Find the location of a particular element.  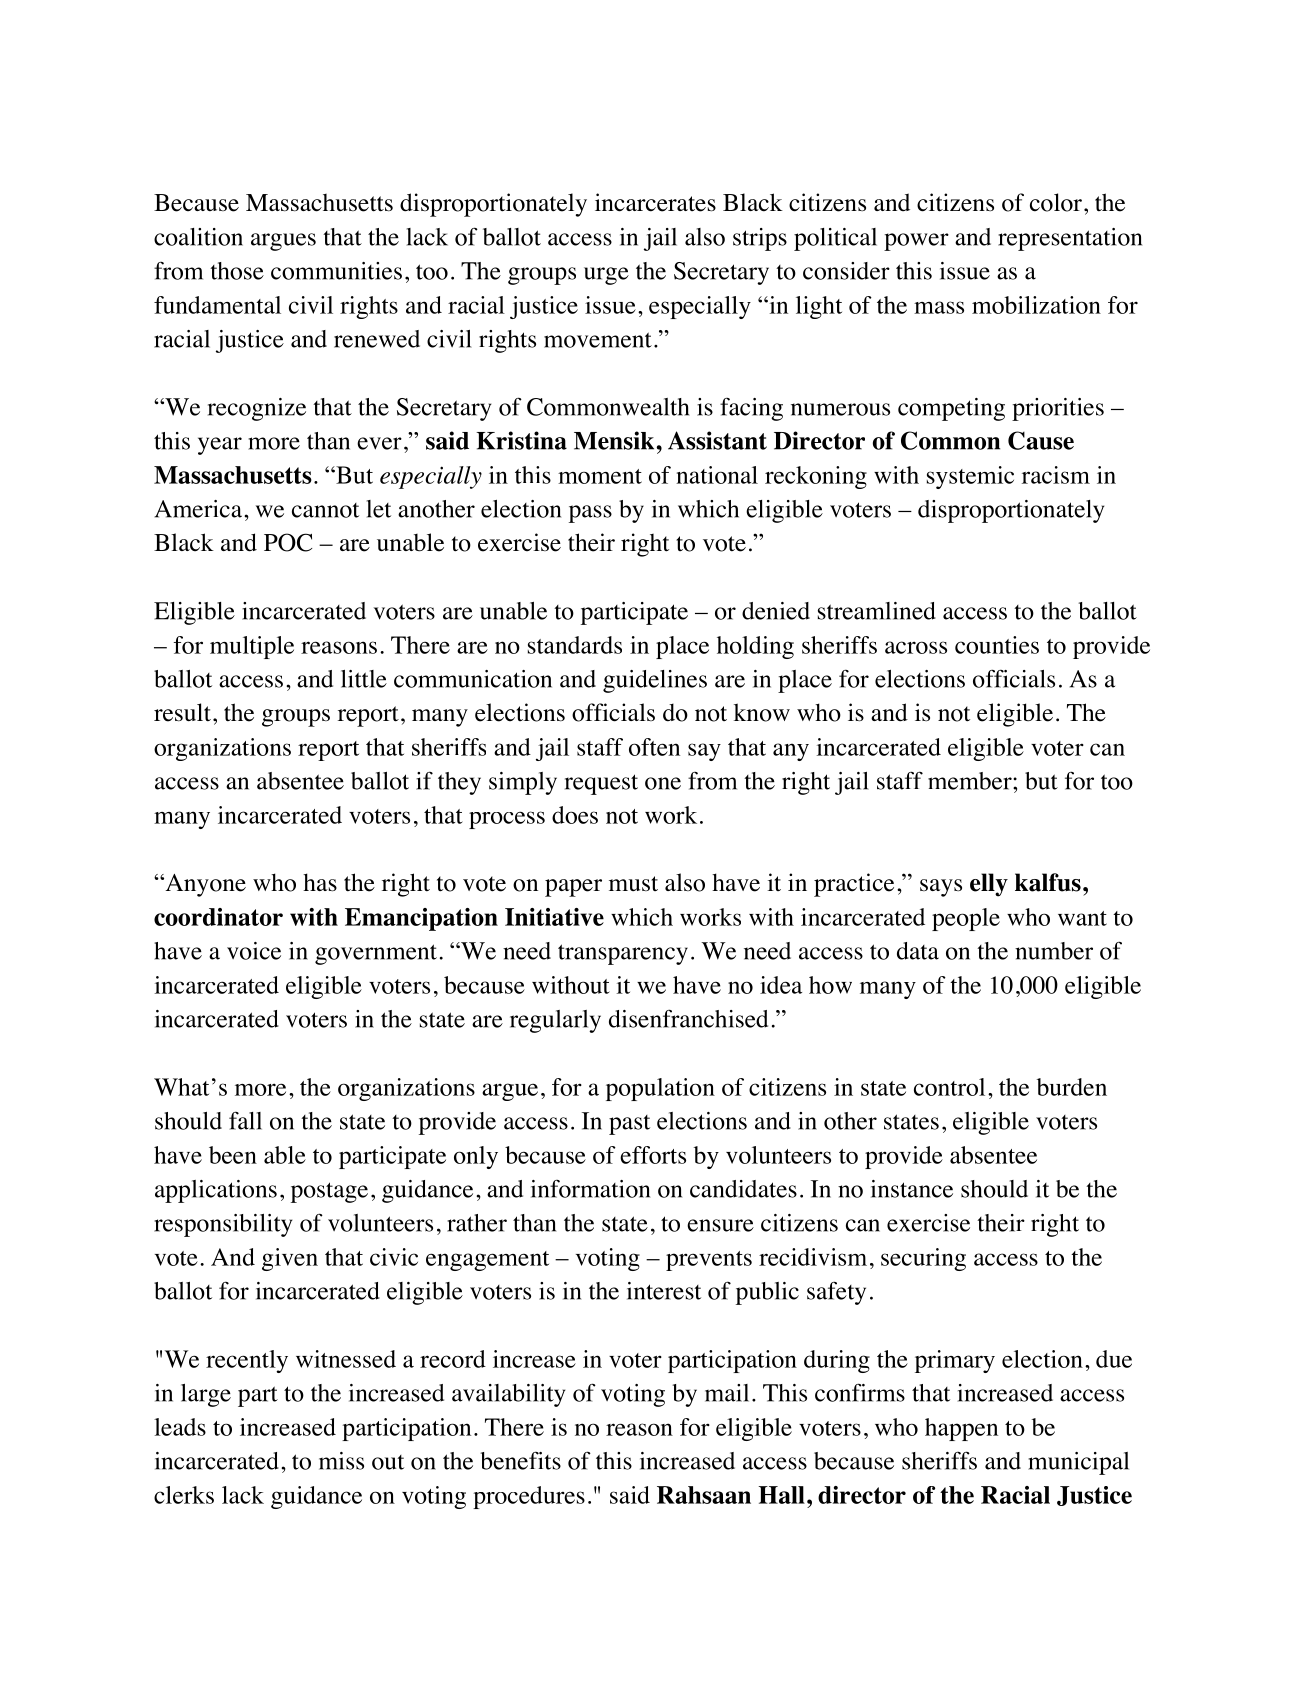

must is located at coordinates (633, 883).
